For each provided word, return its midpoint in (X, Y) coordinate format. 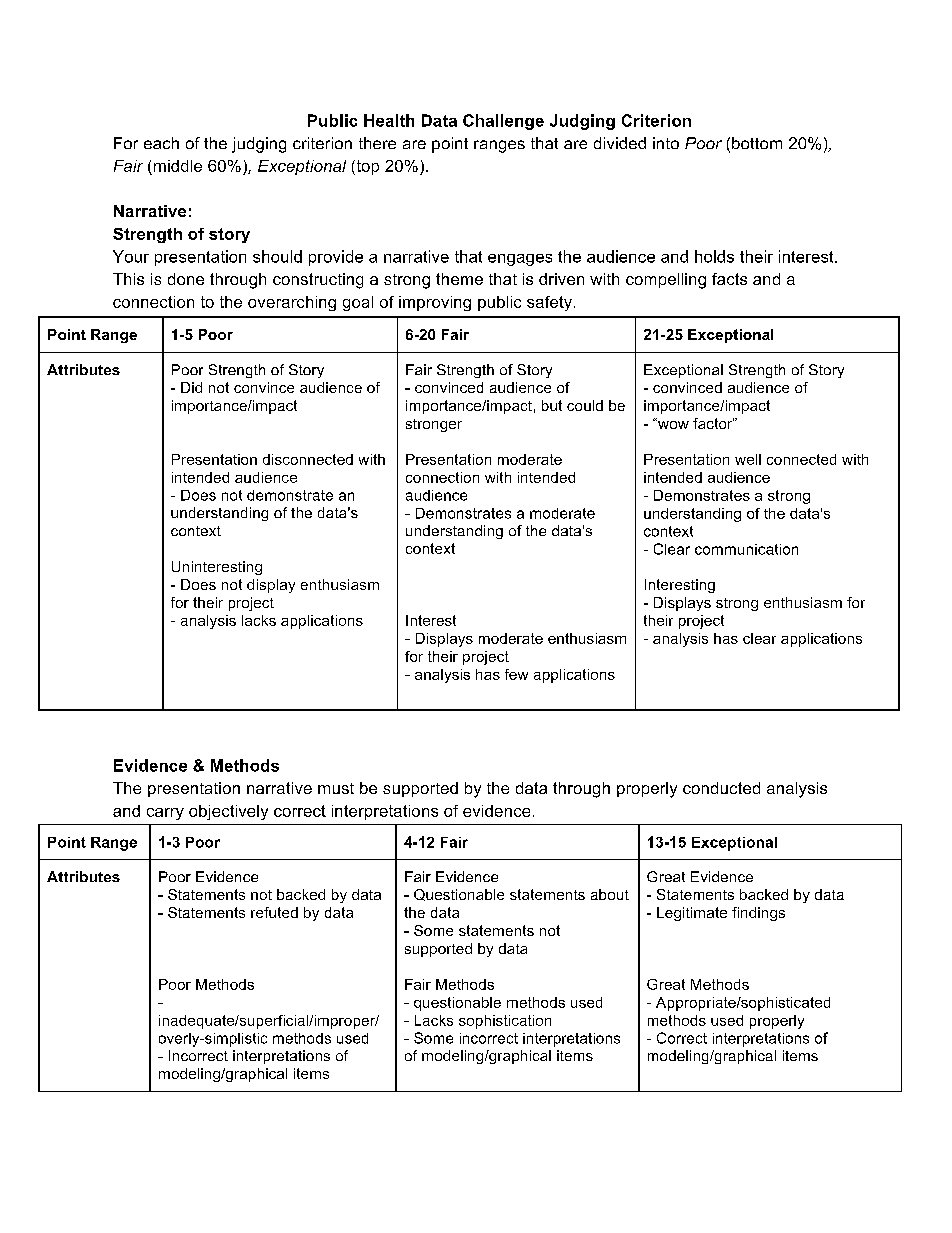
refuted (274, 912)
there (377, 143)
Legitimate (692, 914)
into (666, 143)
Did (191, 387)
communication (746, 549)
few (516, 674)
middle (178, 166)
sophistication (505, 1022)
